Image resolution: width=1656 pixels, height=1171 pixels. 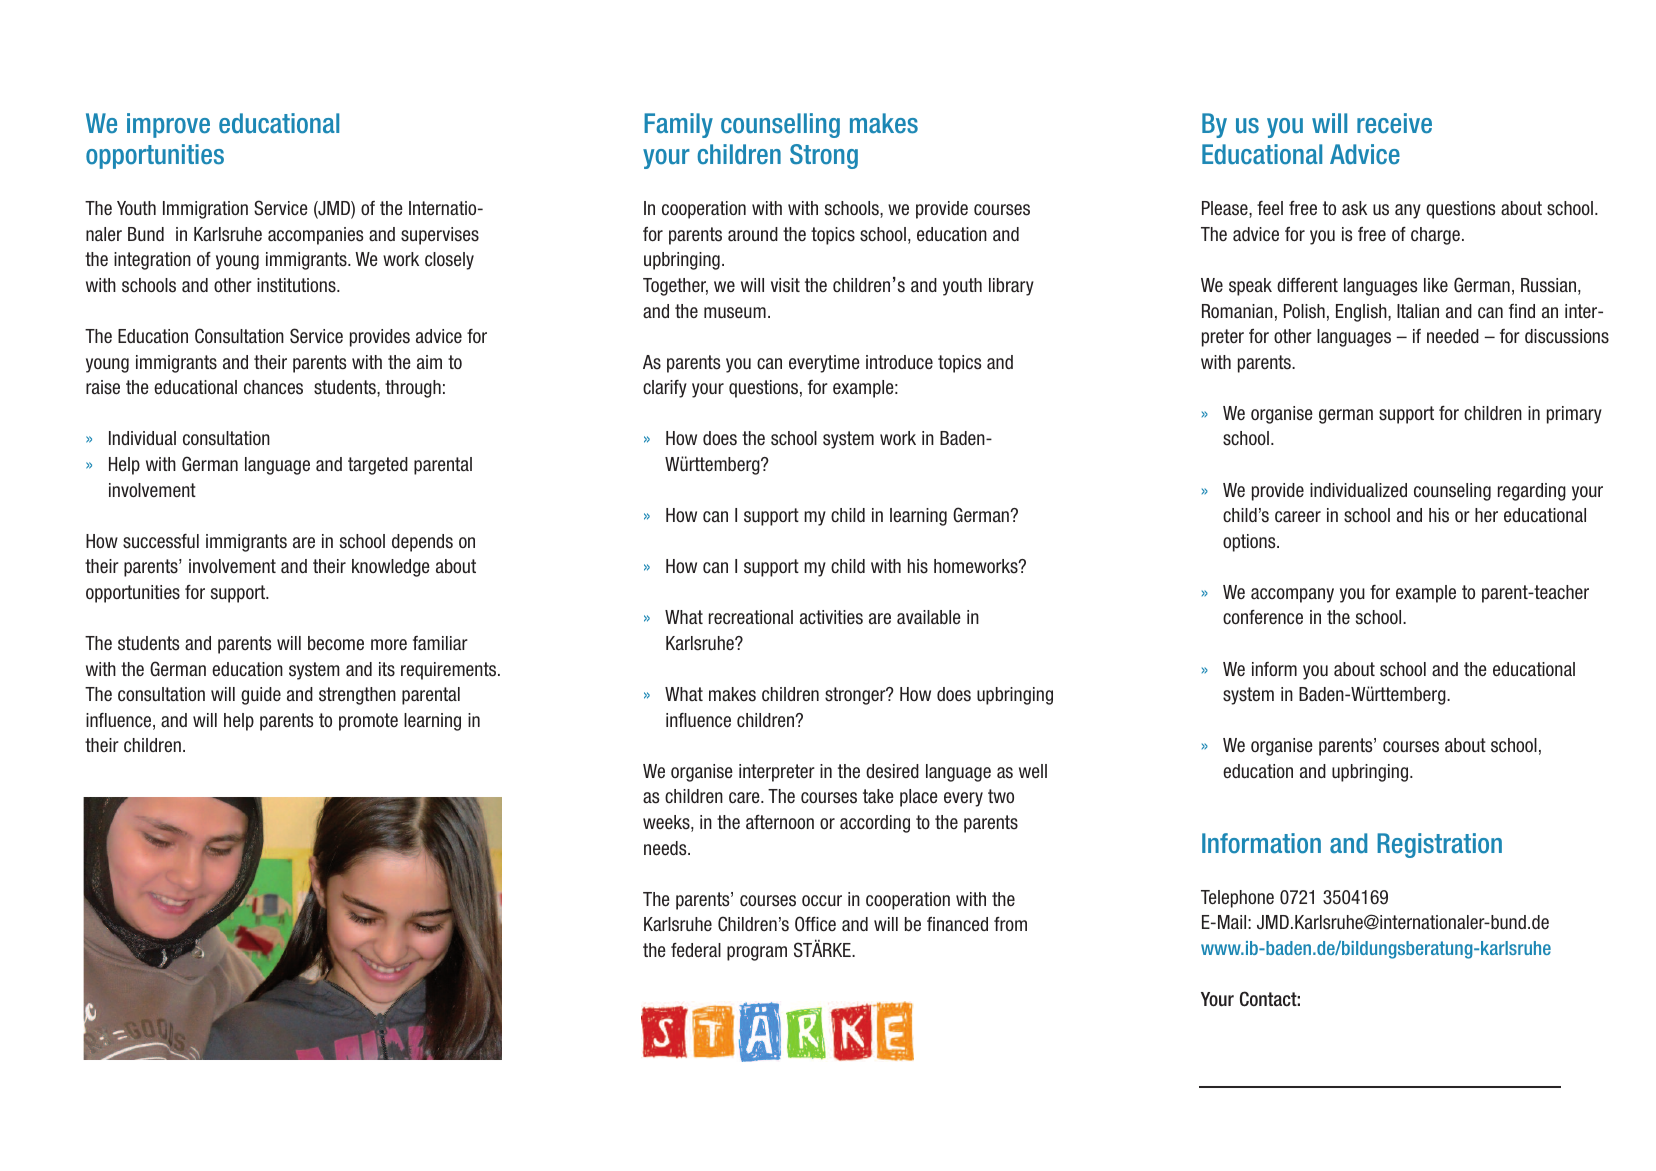 What do you see at coordinates (336, 643) in the screenshot?
I see `become` at bounding box center [336, 643].
